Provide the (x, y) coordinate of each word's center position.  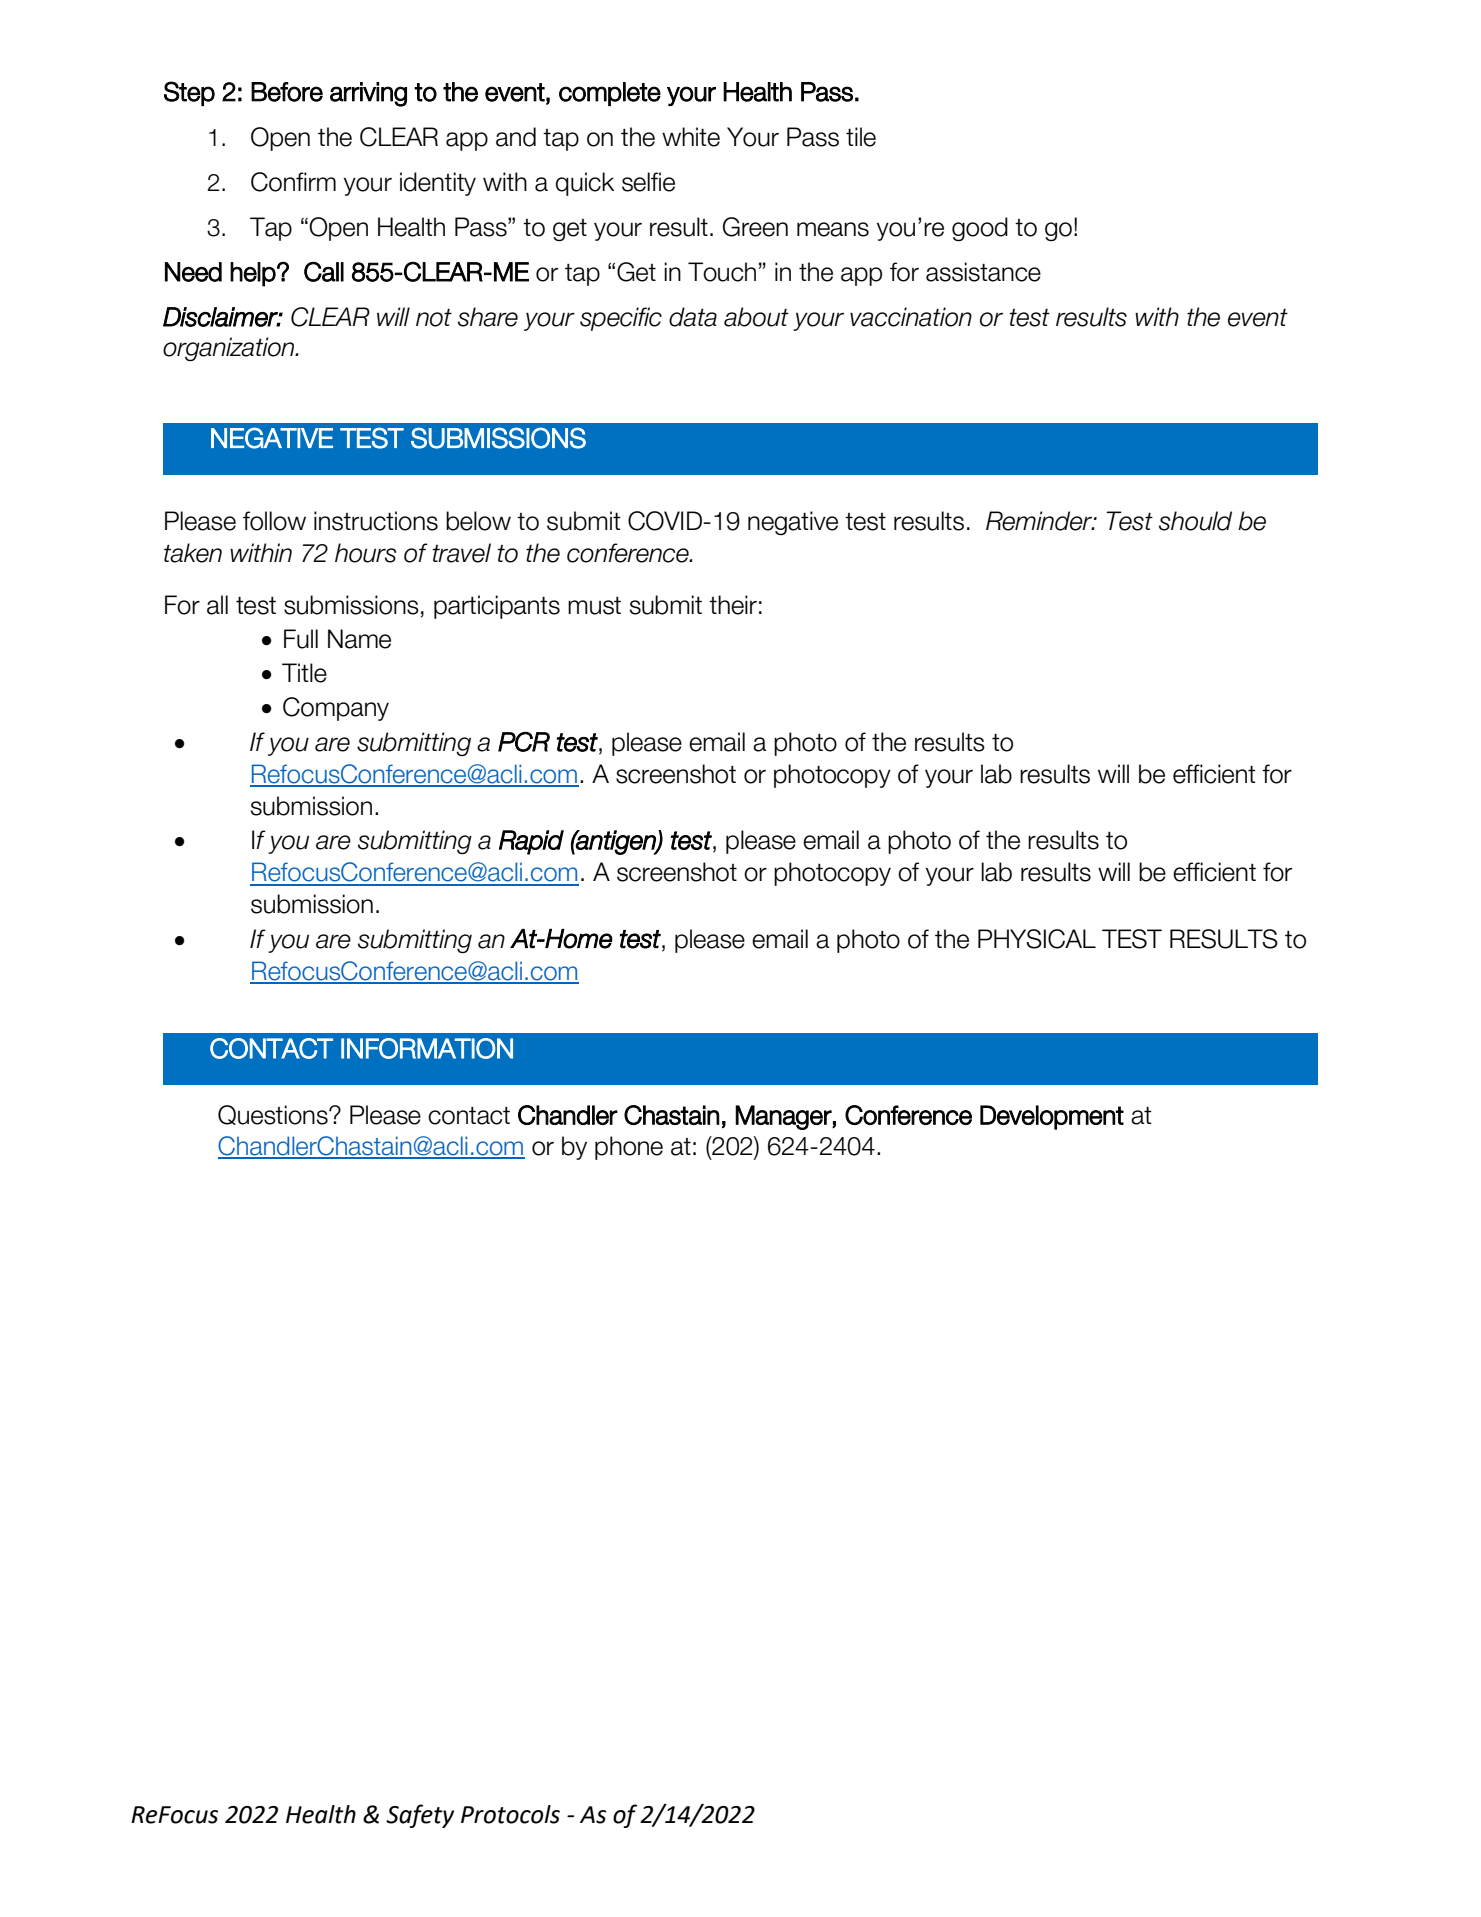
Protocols (510, 1814)
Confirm (293, 182)
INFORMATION (427, 1048)
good (980, 229)
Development (1052, 1117)
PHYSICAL (1037, 939)
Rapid (531, 842)
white (691, 137)
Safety (420, 1816)
